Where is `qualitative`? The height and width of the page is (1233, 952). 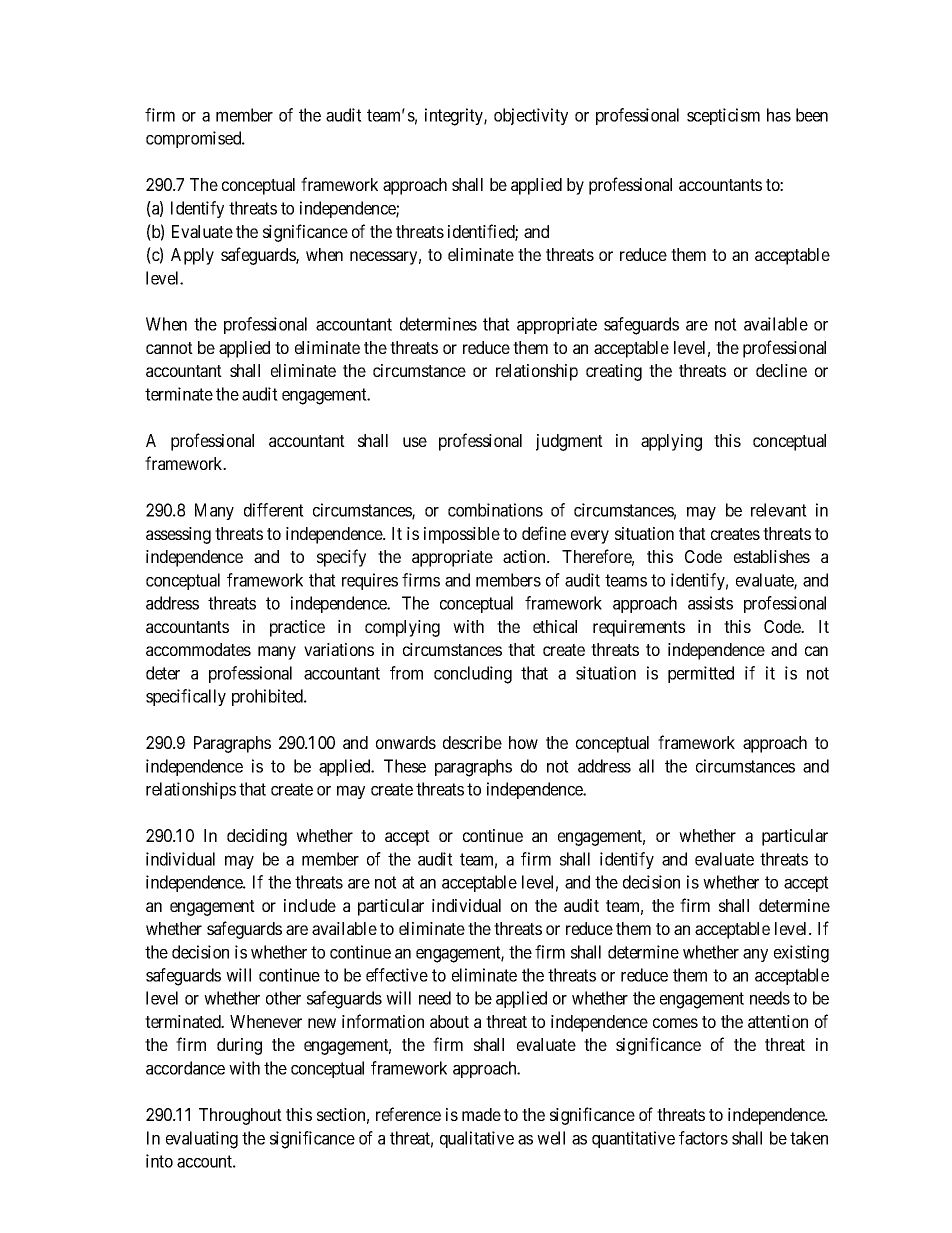
qualitative is located at coordinates (477, 1139).
